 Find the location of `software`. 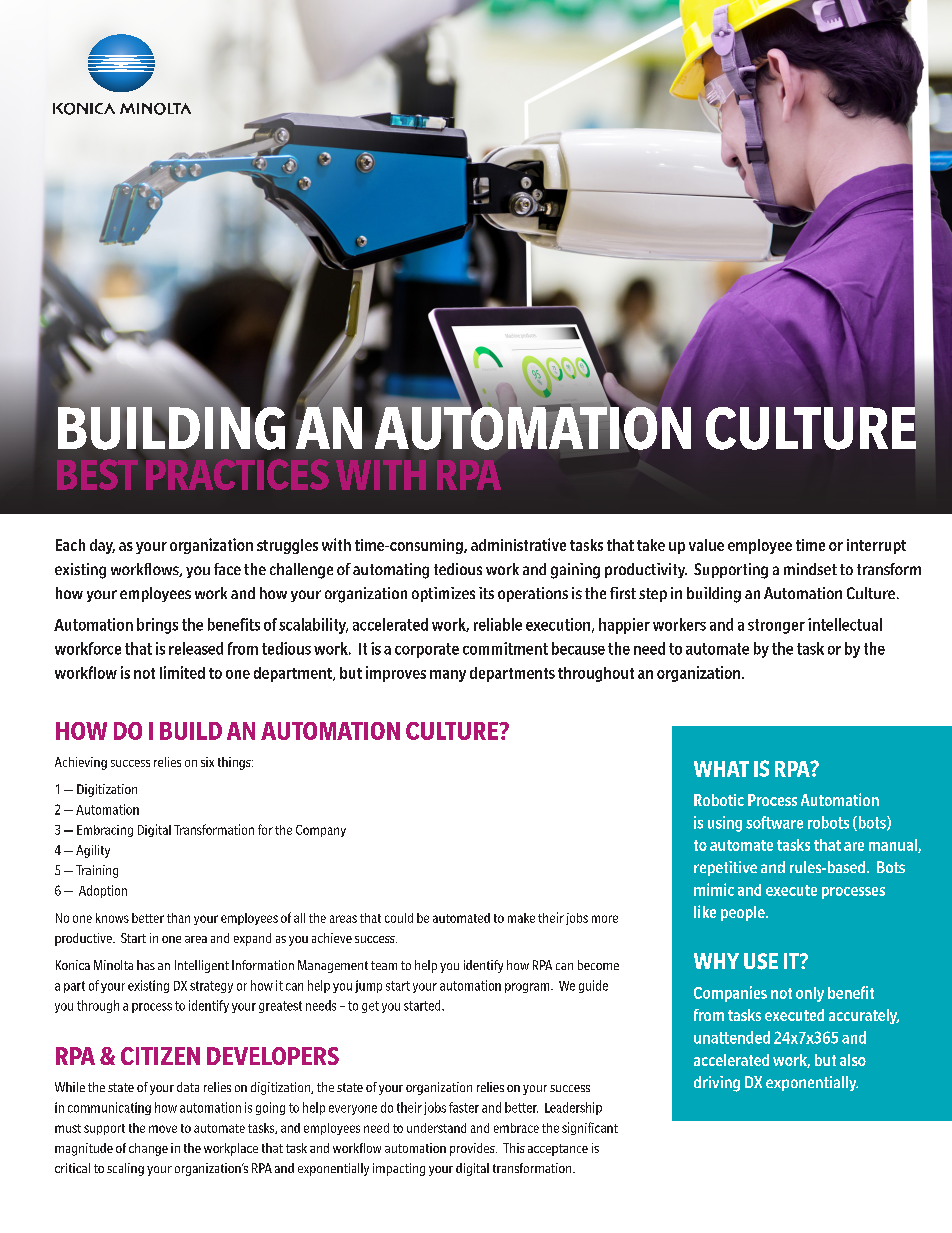

software is located at coordinates (774, 822).
